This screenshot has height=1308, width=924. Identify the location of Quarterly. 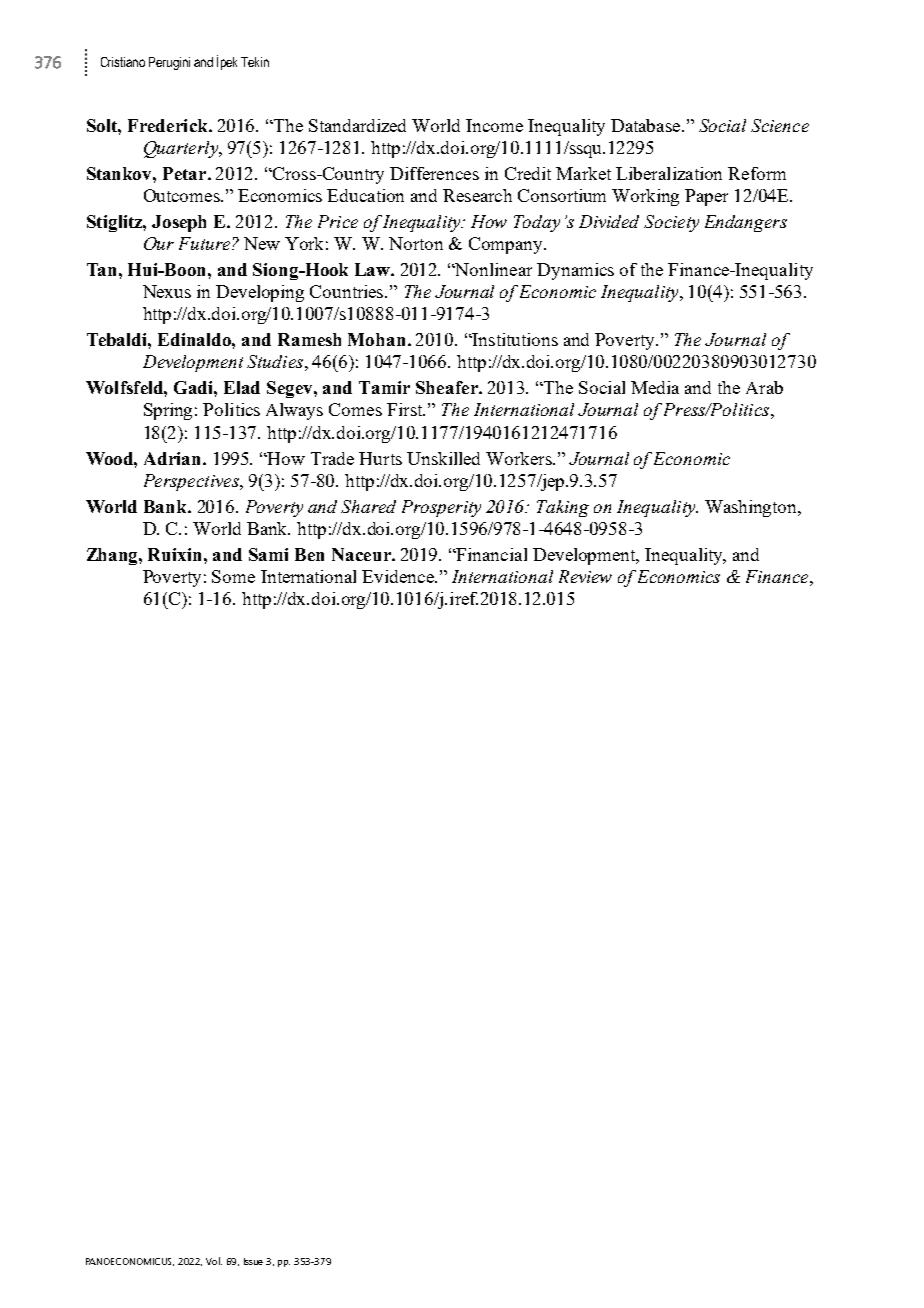
(182, 149).
